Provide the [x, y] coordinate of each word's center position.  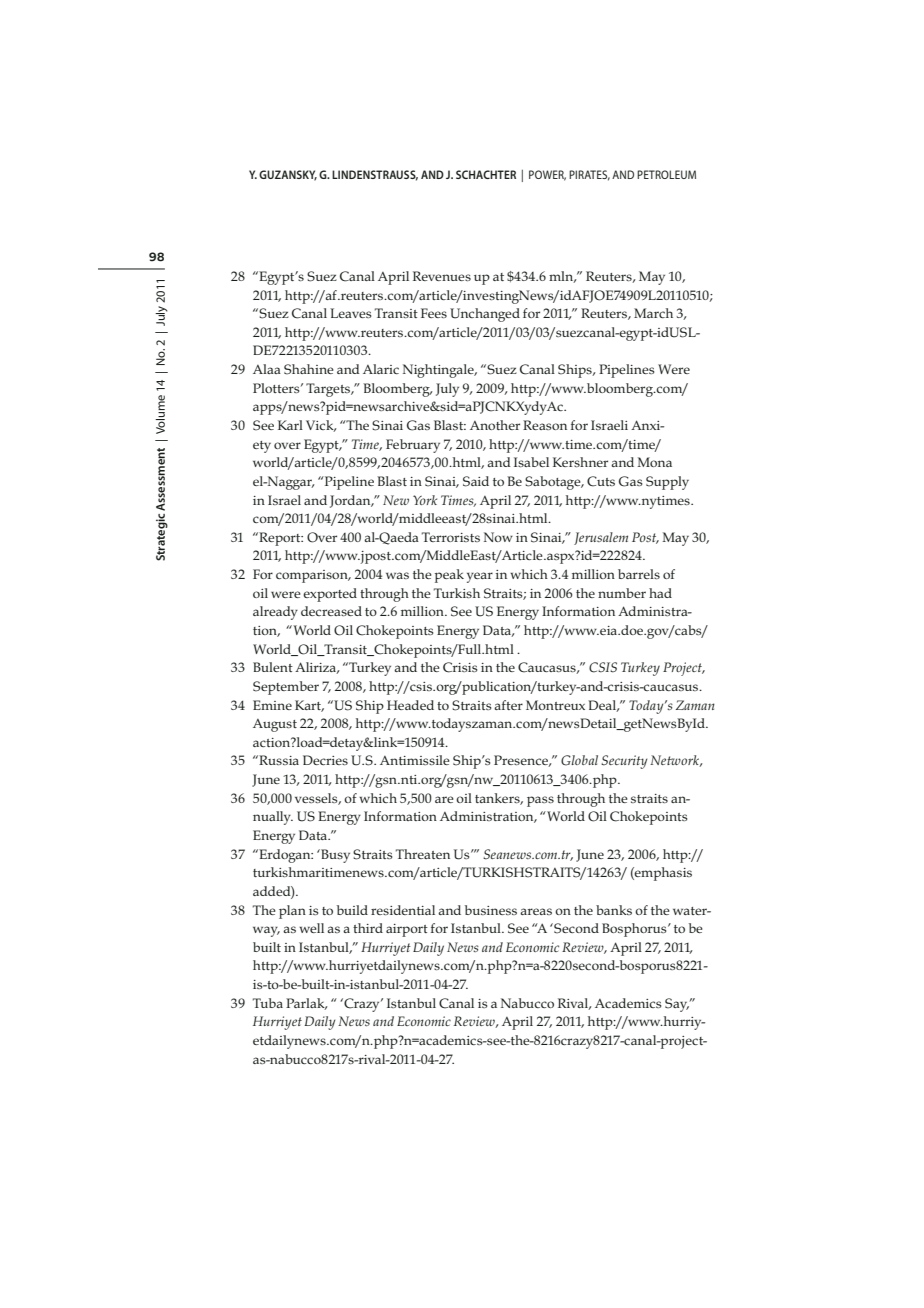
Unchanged [485, 315]
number [622, 593]
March [653, 313]
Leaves [350, 313]
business [491, 910]
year [480, 577]
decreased [331, 611]
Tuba [268, 1003]
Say [677, 1005]
